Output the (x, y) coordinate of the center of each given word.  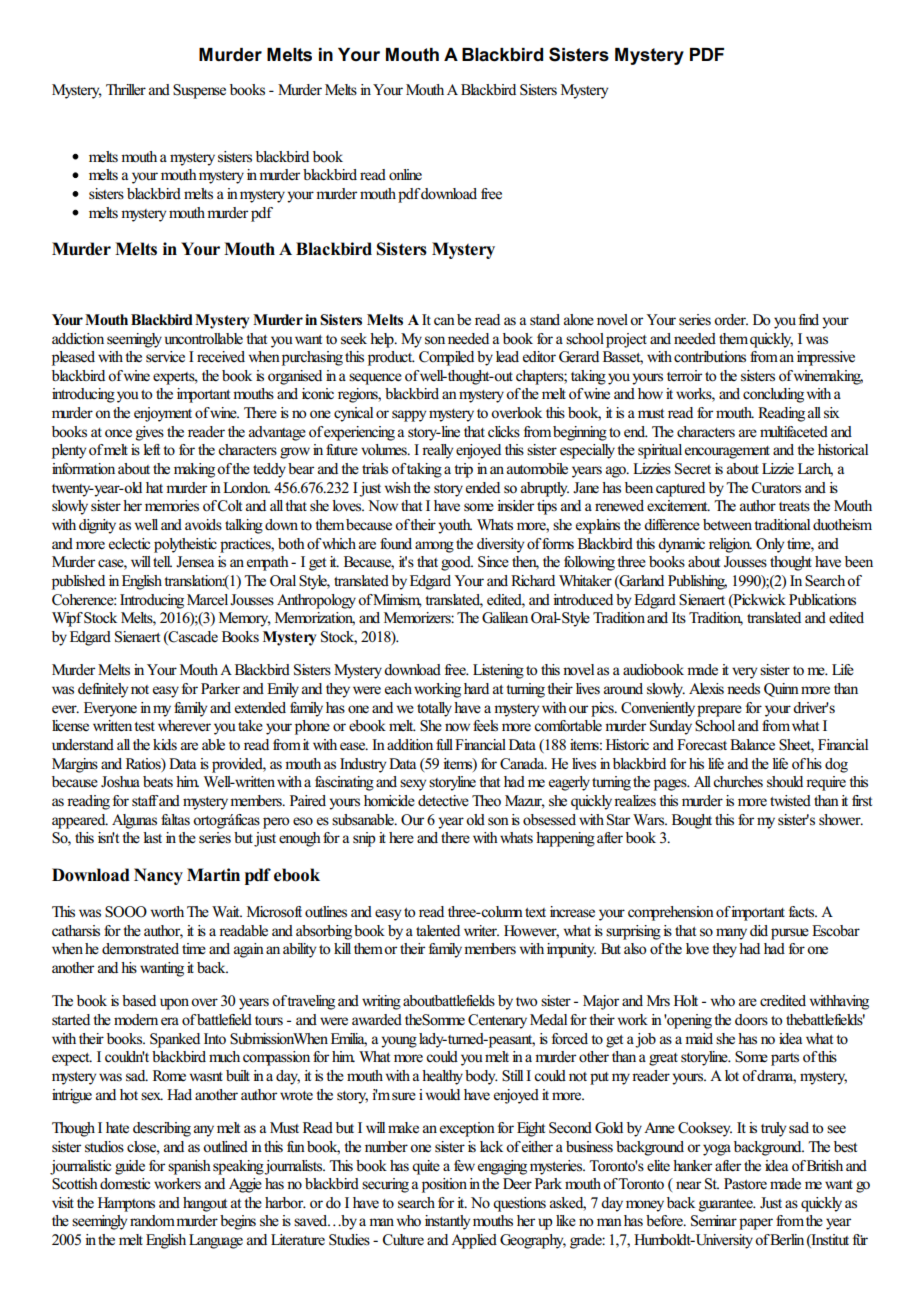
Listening (498, 671)
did (759, 930)
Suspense (199, 91)
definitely (103, 690)
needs (743, 689)
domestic (125, 1184)
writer (481, 931)
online (405, 175)
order (731, 320)
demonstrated (140, 948)
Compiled (446, 358)
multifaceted (794, 432)
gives (150, 433)
